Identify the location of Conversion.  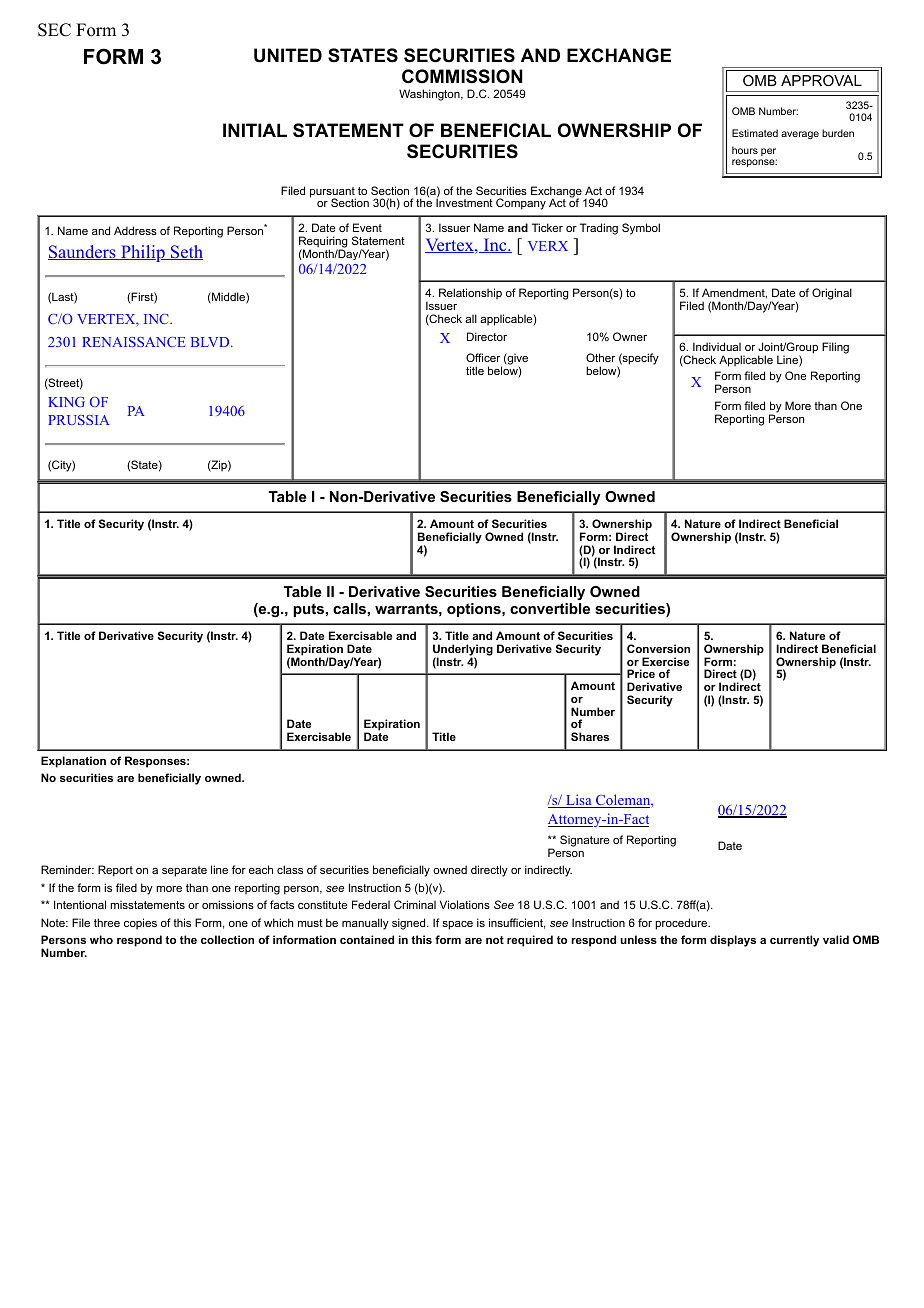
(658, 648).
